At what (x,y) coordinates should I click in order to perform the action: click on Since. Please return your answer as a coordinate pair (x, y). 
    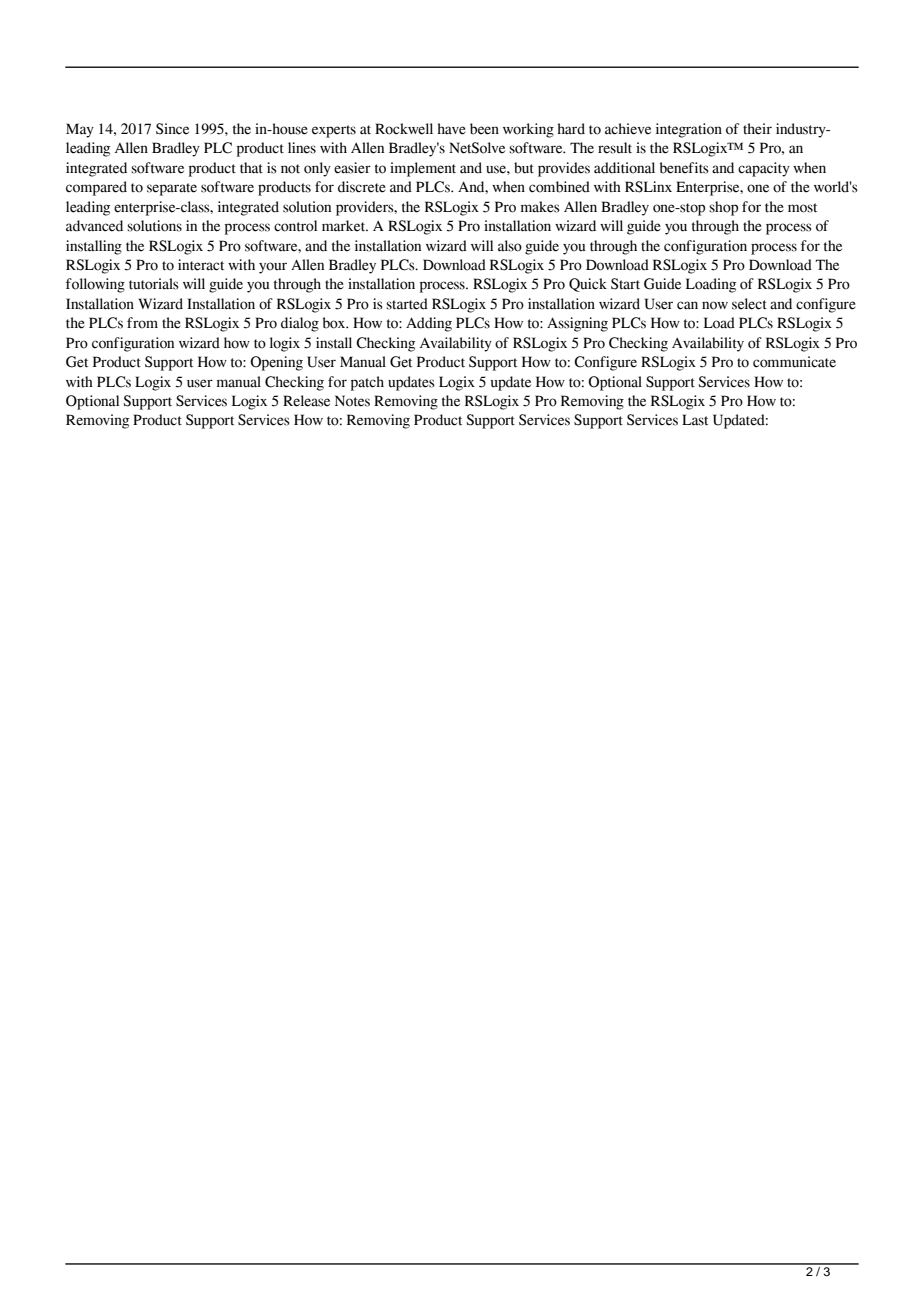
    Looking at the image, I should click on (172, 129).
